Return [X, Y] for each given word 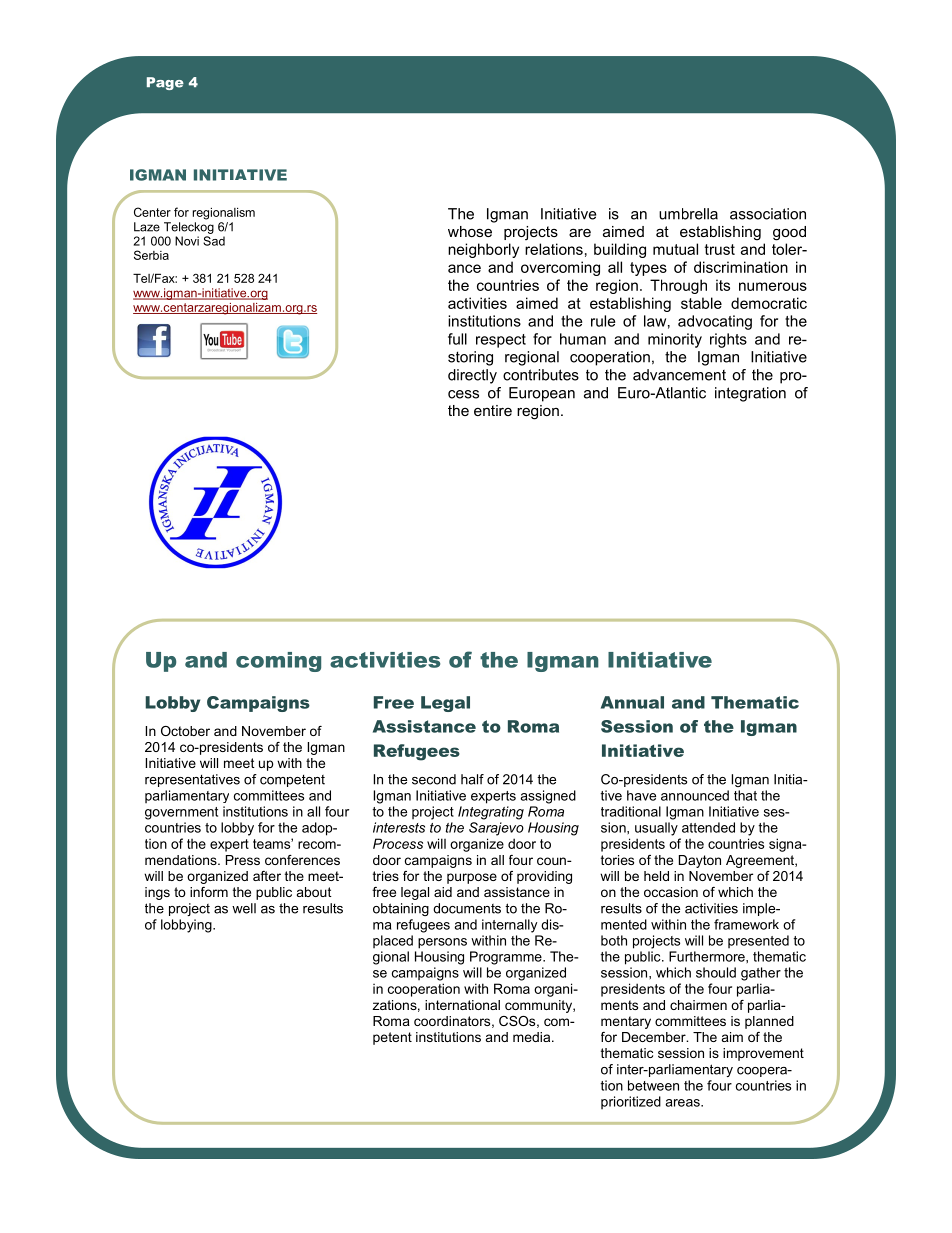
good [789, 233]
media [533, 1037]
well [244, 908]
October [185, 731]
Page [165, 83]
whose [470, 231]
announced [695, 795]
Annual [632, 702]
